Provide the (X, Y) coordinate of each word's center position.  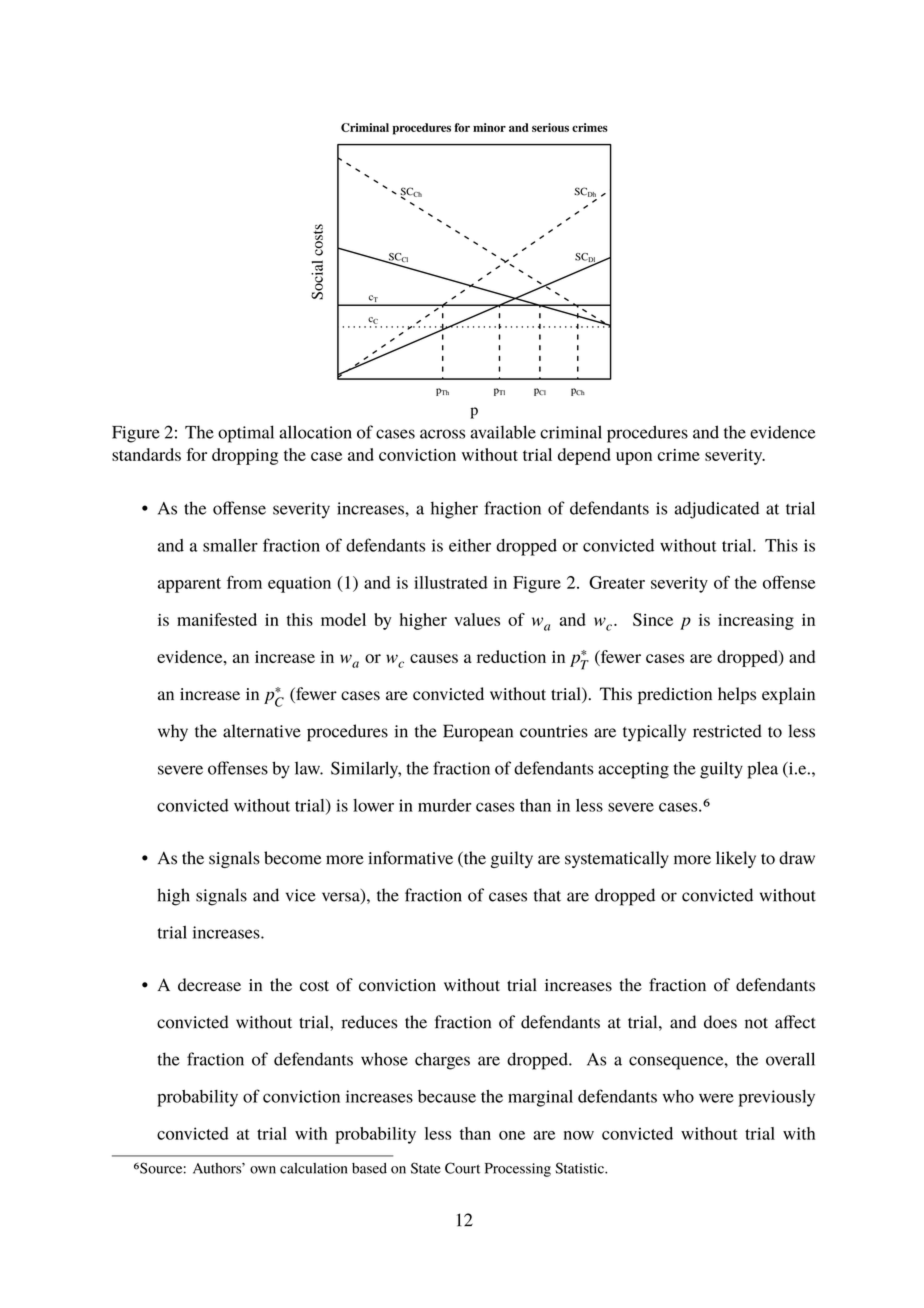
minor (489, 127)
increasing (756, 622)
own (263, 1170)
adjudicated (717, 510)
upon (634, 458)
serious (550, 127)
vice (301, 895)
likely (736, 859)
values (477, 619)
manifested (217, 619)
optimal (246, 434)
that (547, 895)
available (503, 432)
